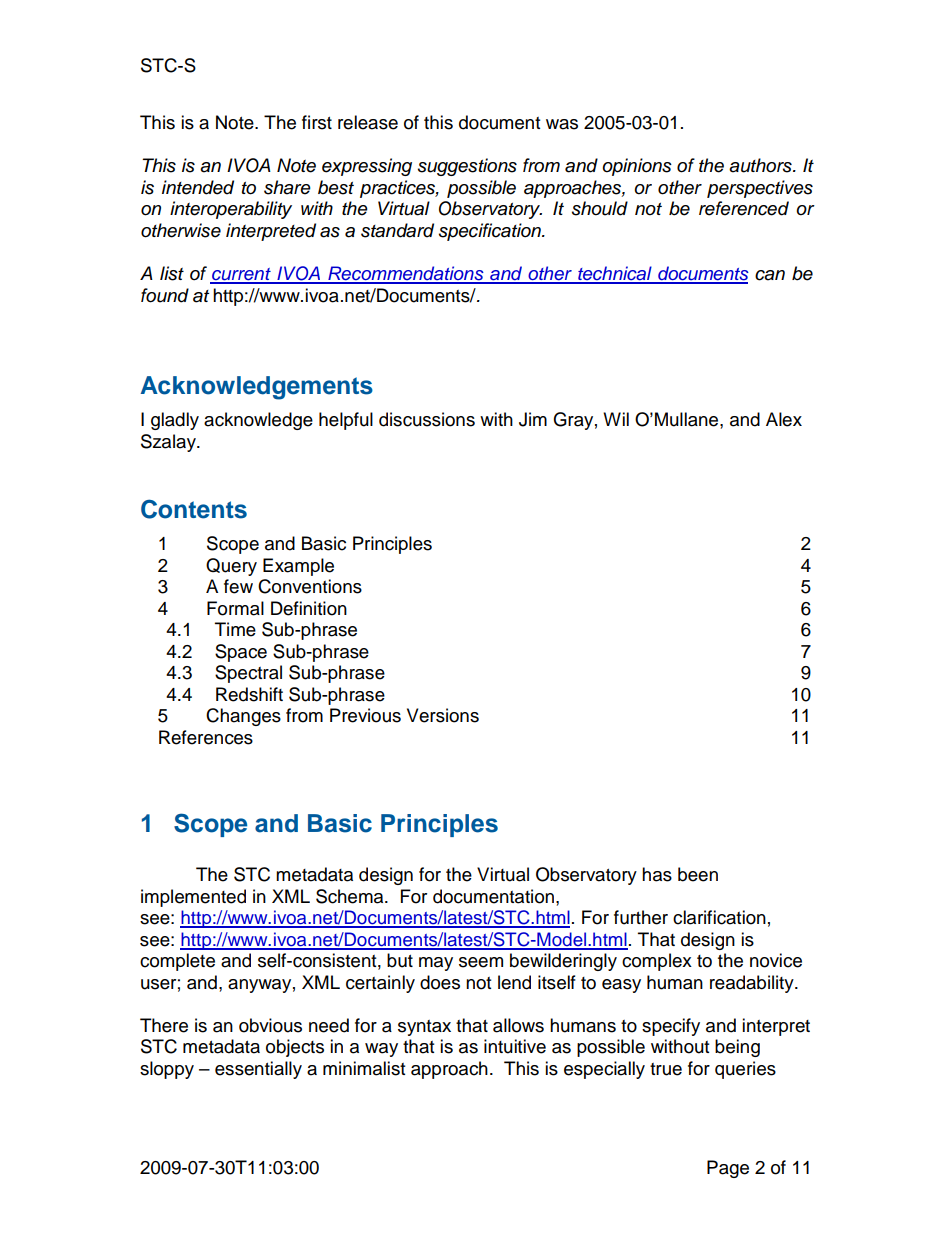 This image has height=1233, width=952. Describe the element at coordinates (467, 167) in the image. I see `suggestions` at that location.
